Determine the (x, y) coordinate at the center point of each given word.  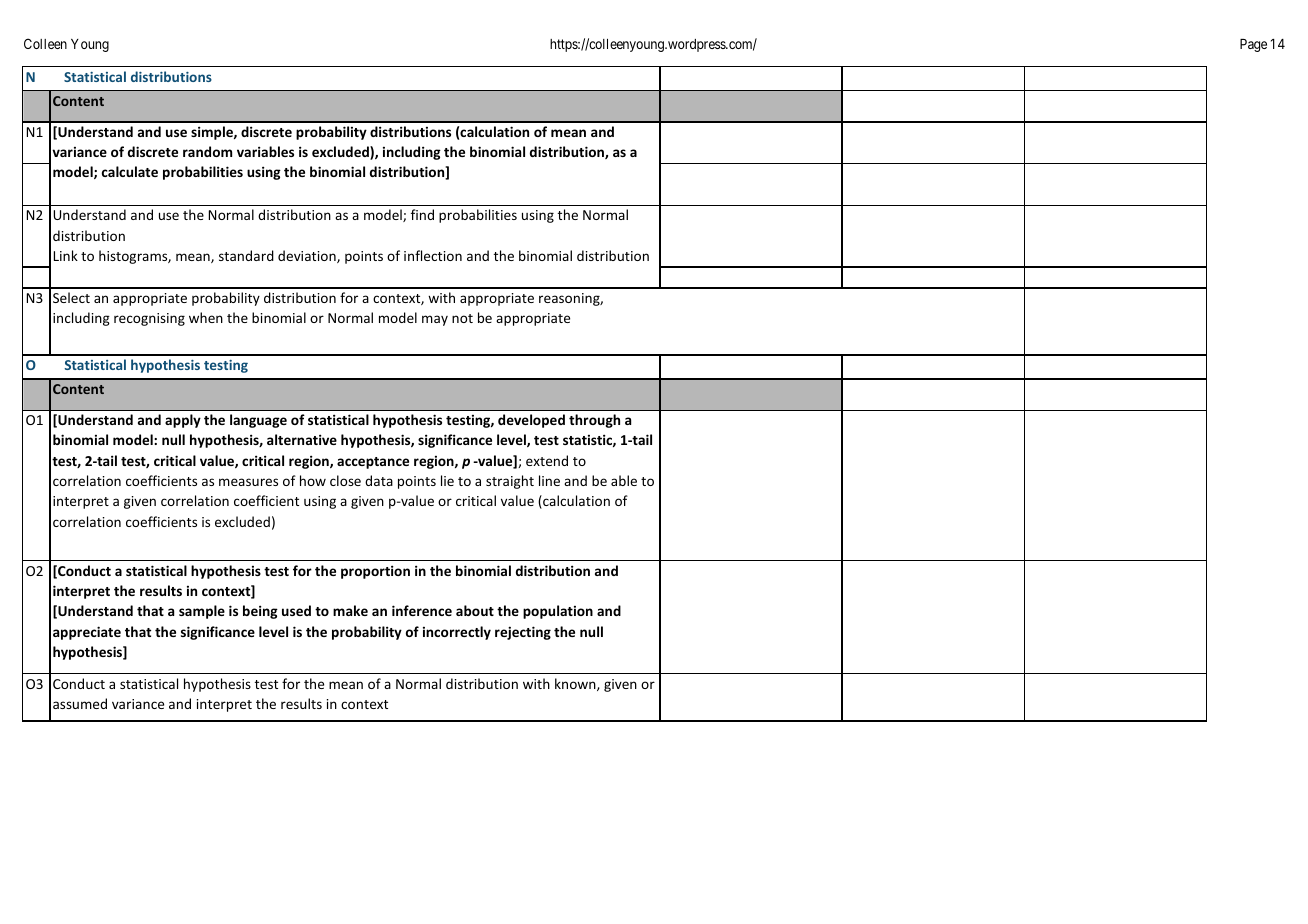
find (422, 214)
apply (183, 421)
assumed (80, 703)
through (594, 421)
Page (1253, 45)
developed (531, 421)
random (207, 151)
